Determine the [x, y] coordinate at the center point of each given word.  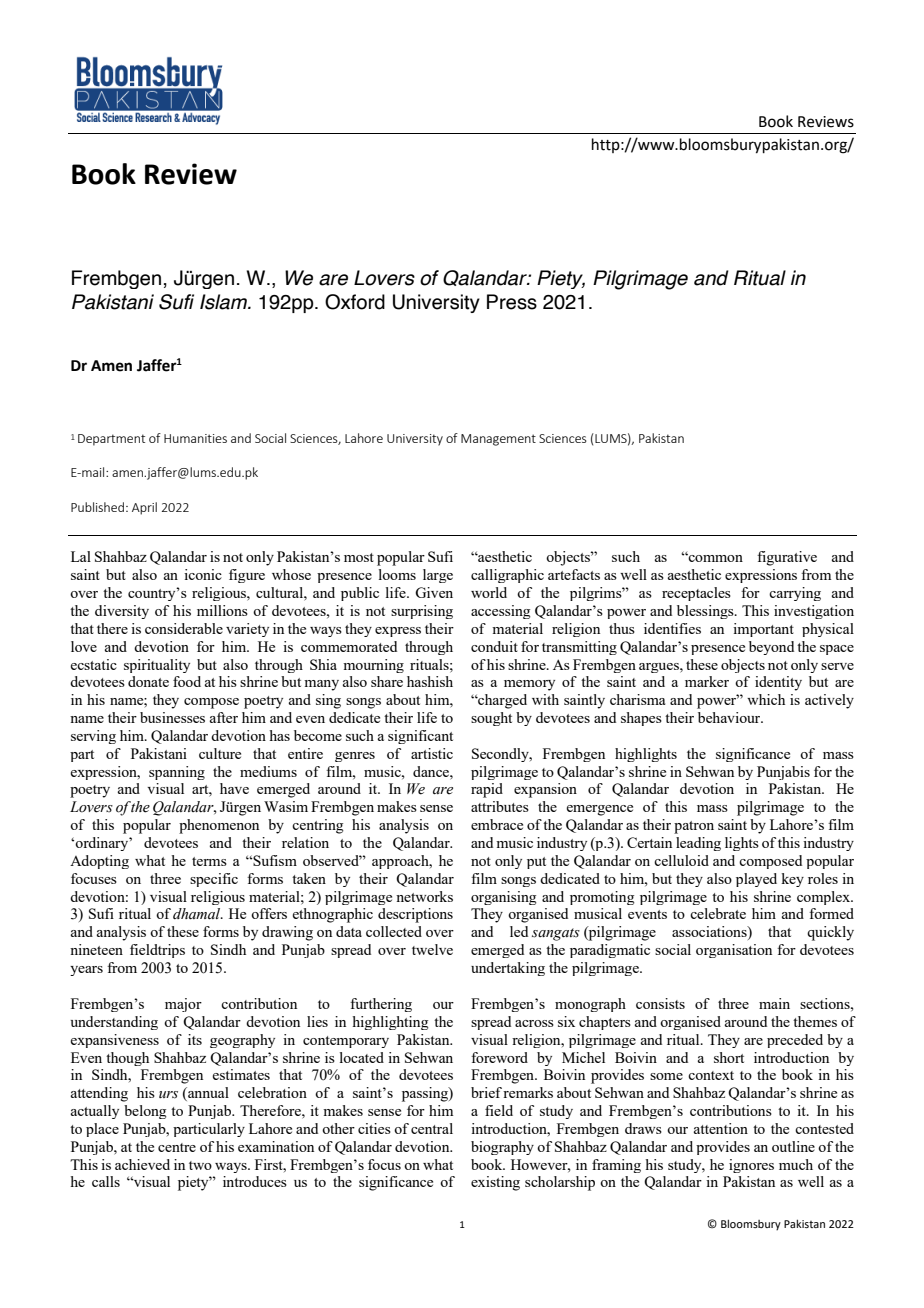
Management [498, 440]
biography [502, 1148]
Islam [225, 302]
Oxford [355, 302]
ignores [751, 1166]
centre [177, 1147]
